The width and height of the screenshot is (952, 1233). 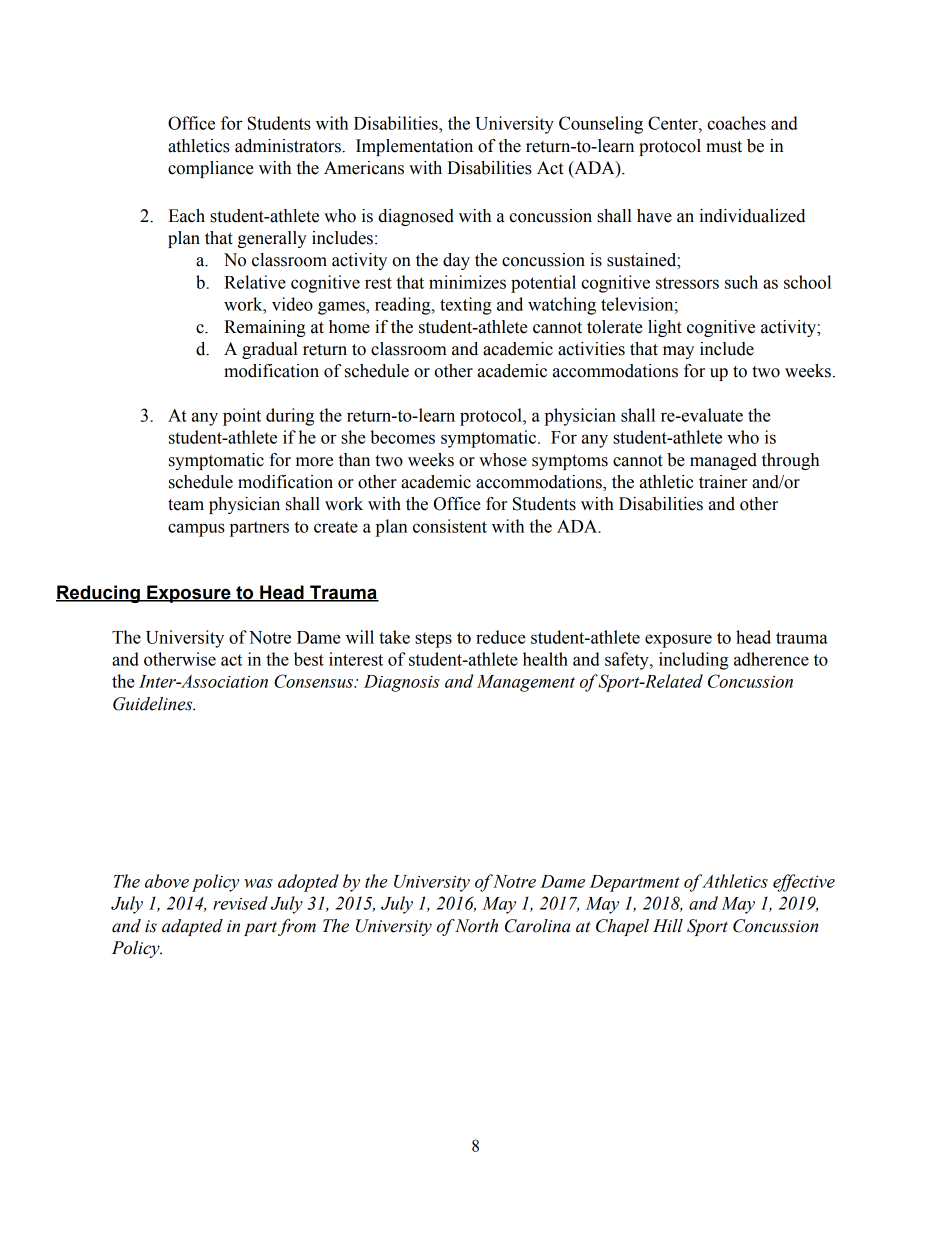 I want to click on Hill, so click(x=668, y=926).
